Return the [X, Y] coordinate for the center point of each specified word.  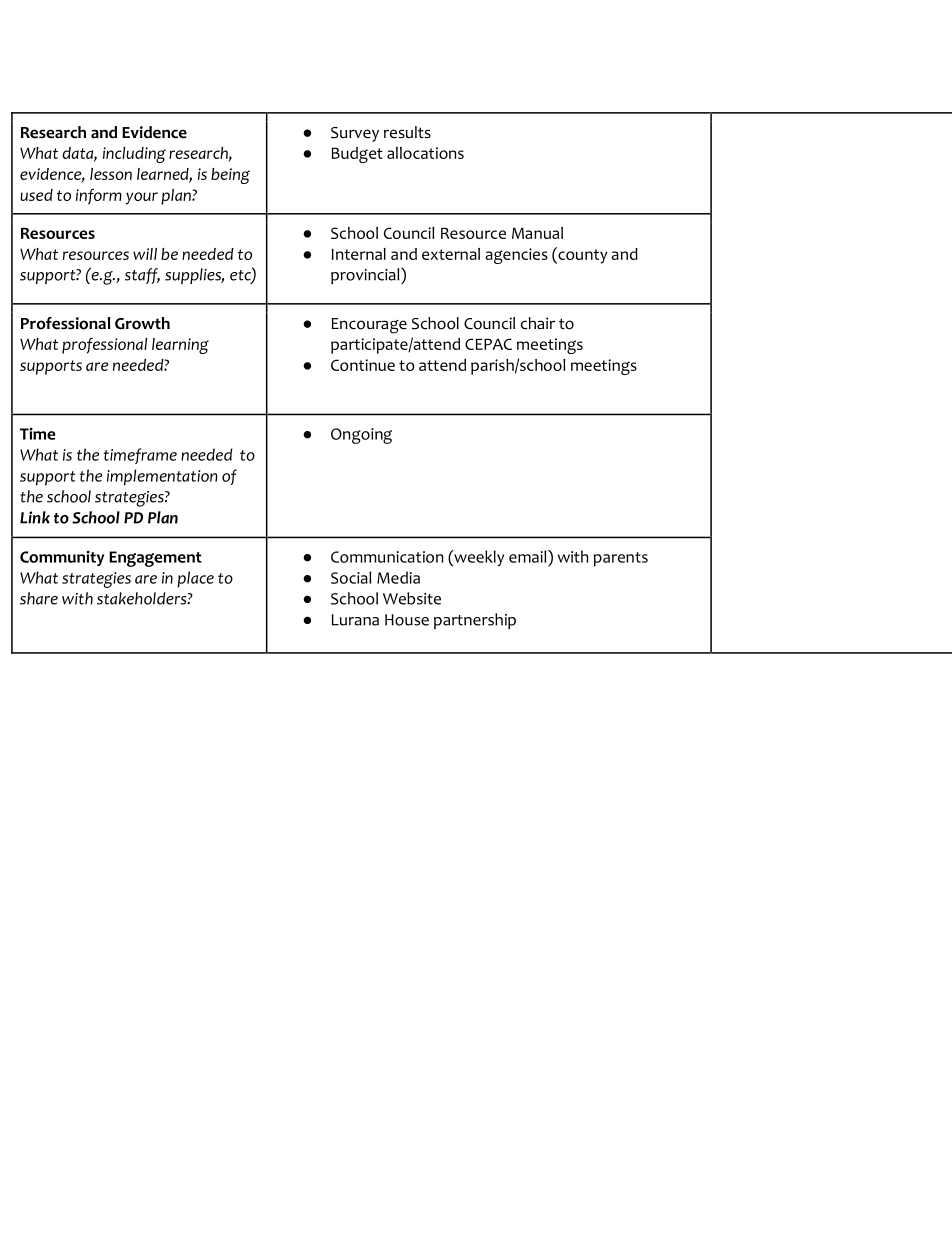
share [39, 598]
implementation [162, 477]
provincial [366, 275]
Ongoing [361, 436]
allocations [425, 153]
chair [538, 323]
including [134, 155]
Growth [142, 323]
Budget [357, 155]
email [529, 556]
